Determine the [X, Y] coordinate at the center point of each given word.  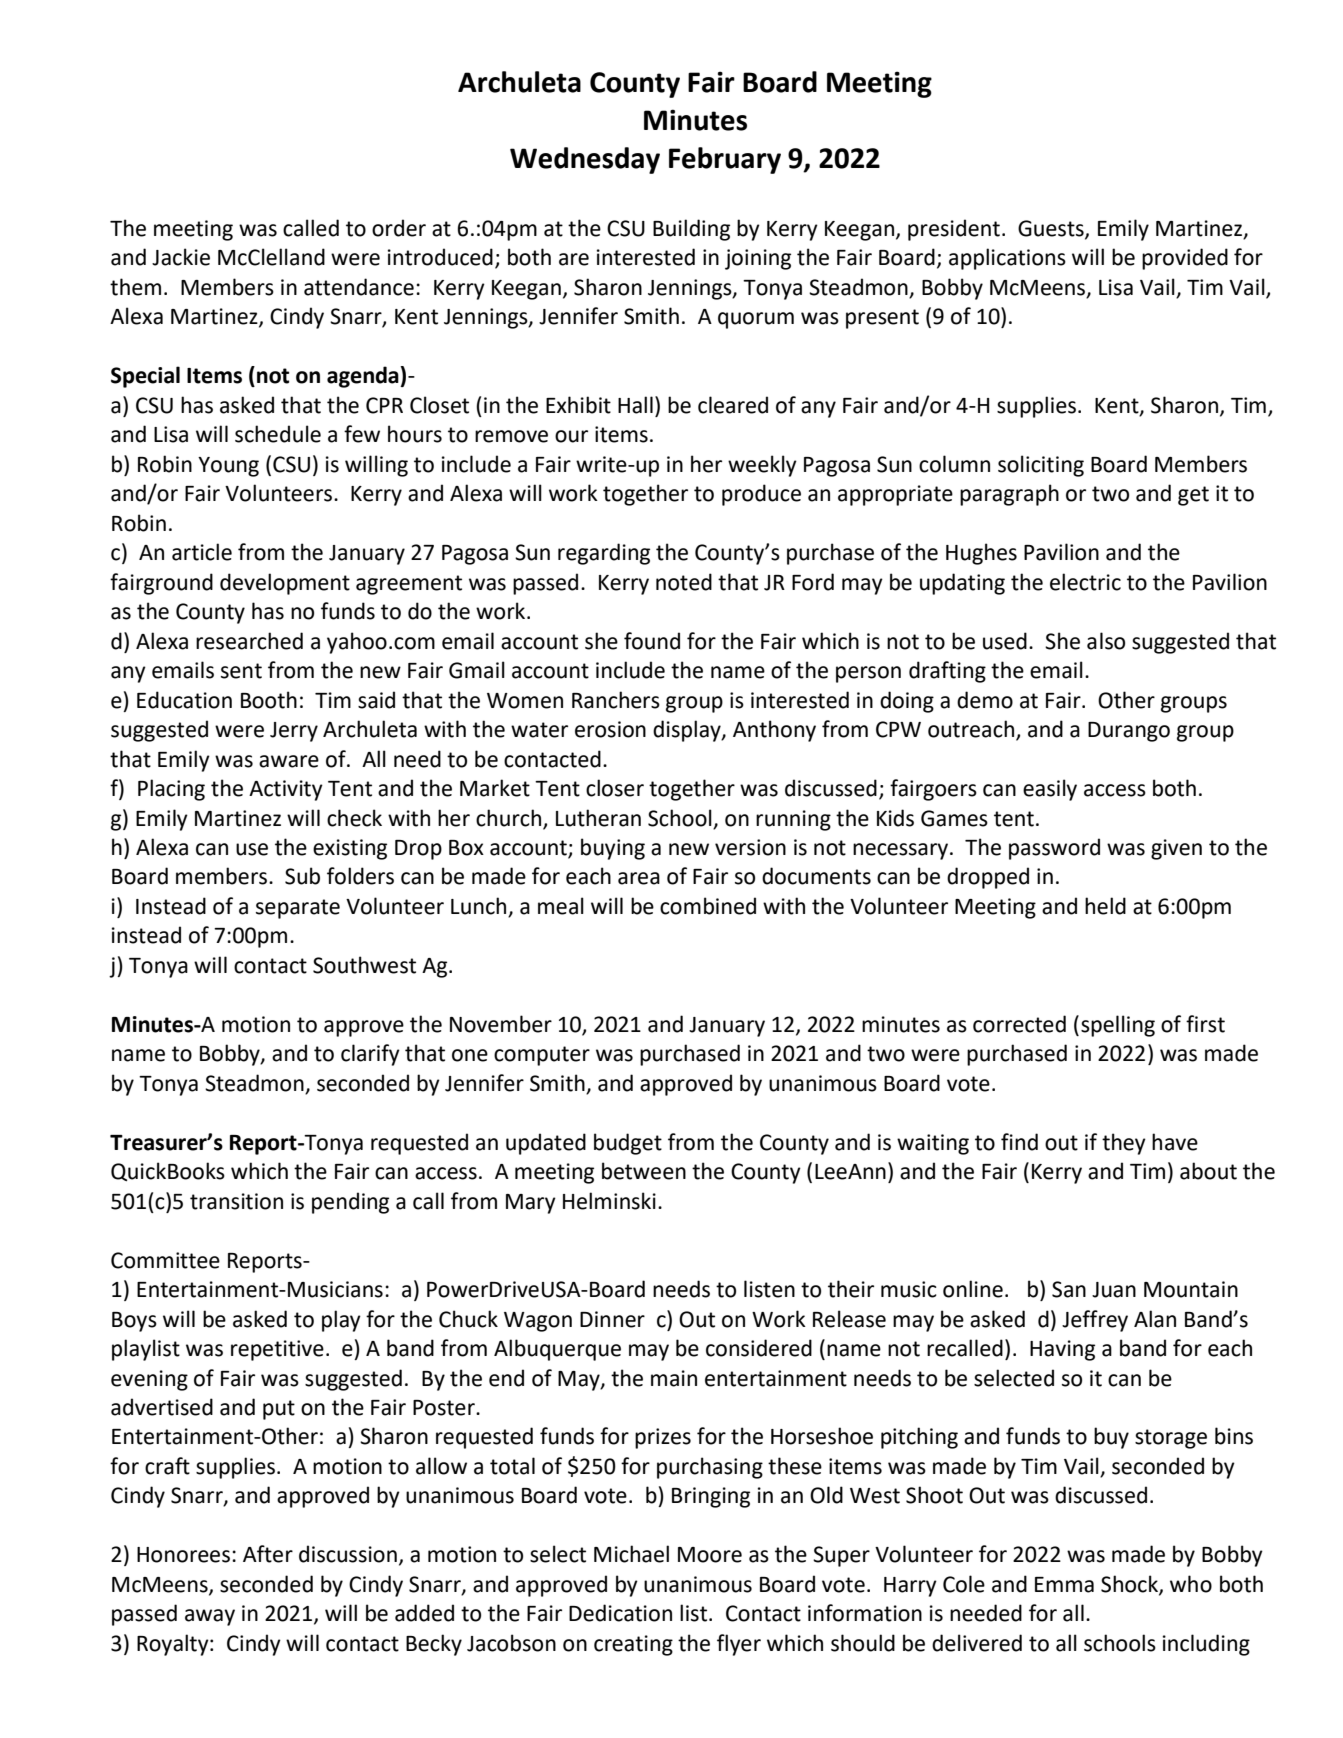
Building [691, 230]
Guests [1052, 229]
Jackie [181, 257]
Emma [1064, 1585]
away [210, 1617]
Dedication [620, 1613]
